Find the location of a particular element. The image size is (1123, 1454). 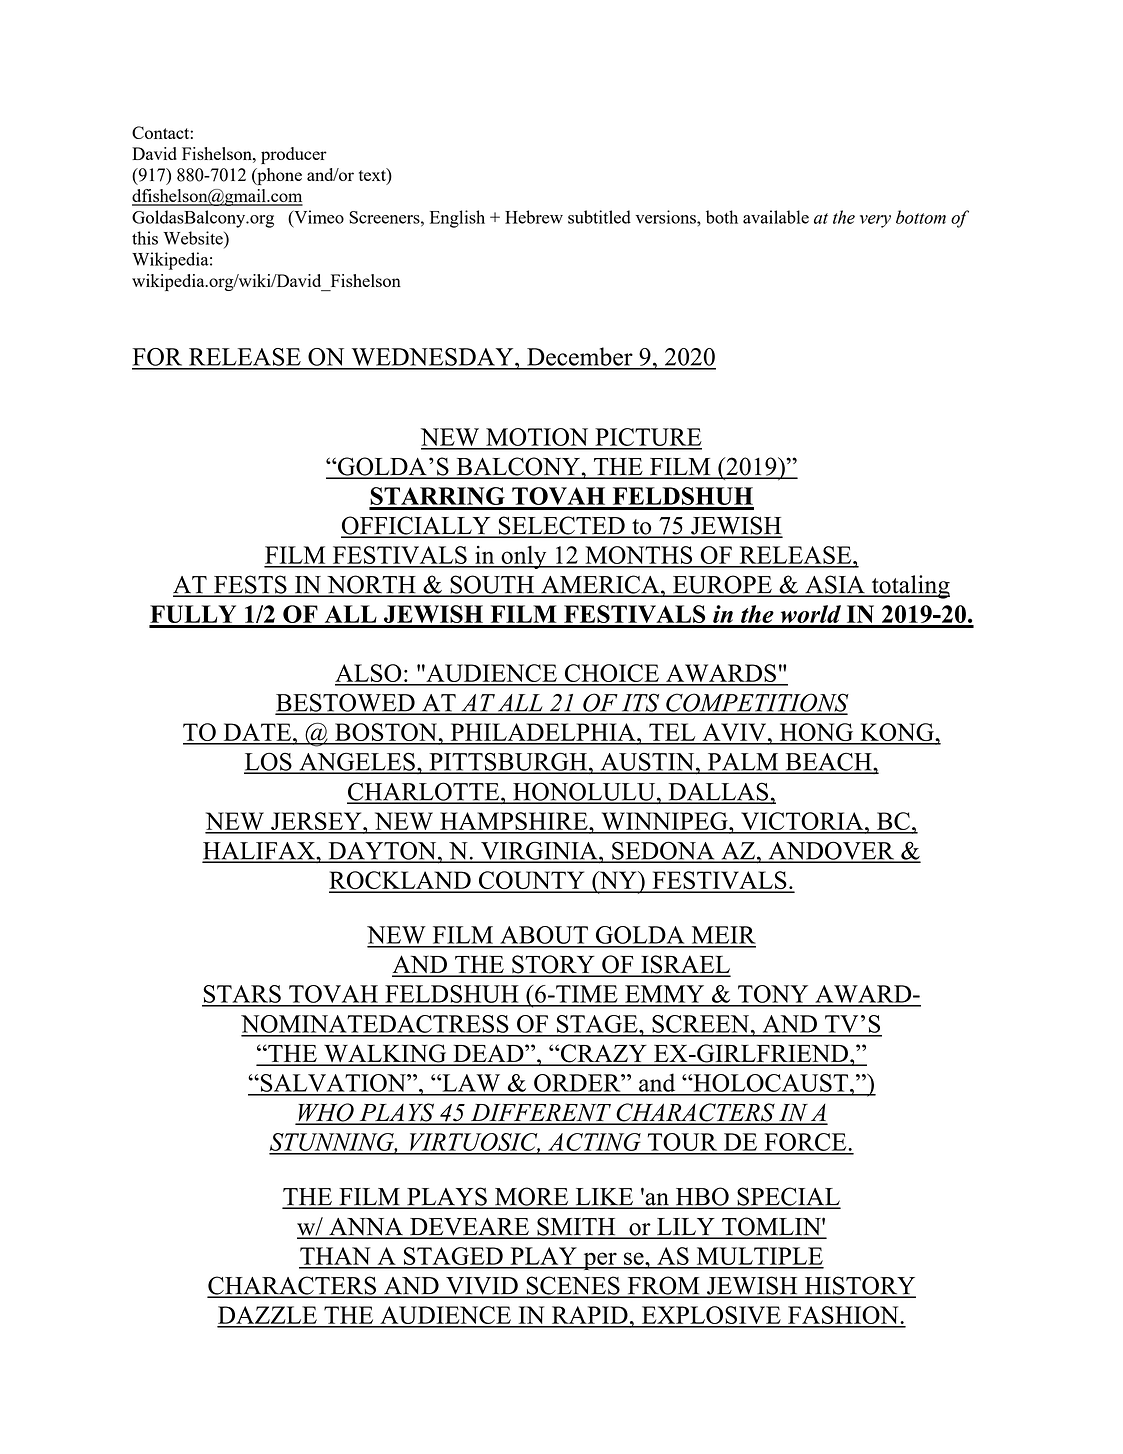

Hebrew is located at coordinates (534, 217).
